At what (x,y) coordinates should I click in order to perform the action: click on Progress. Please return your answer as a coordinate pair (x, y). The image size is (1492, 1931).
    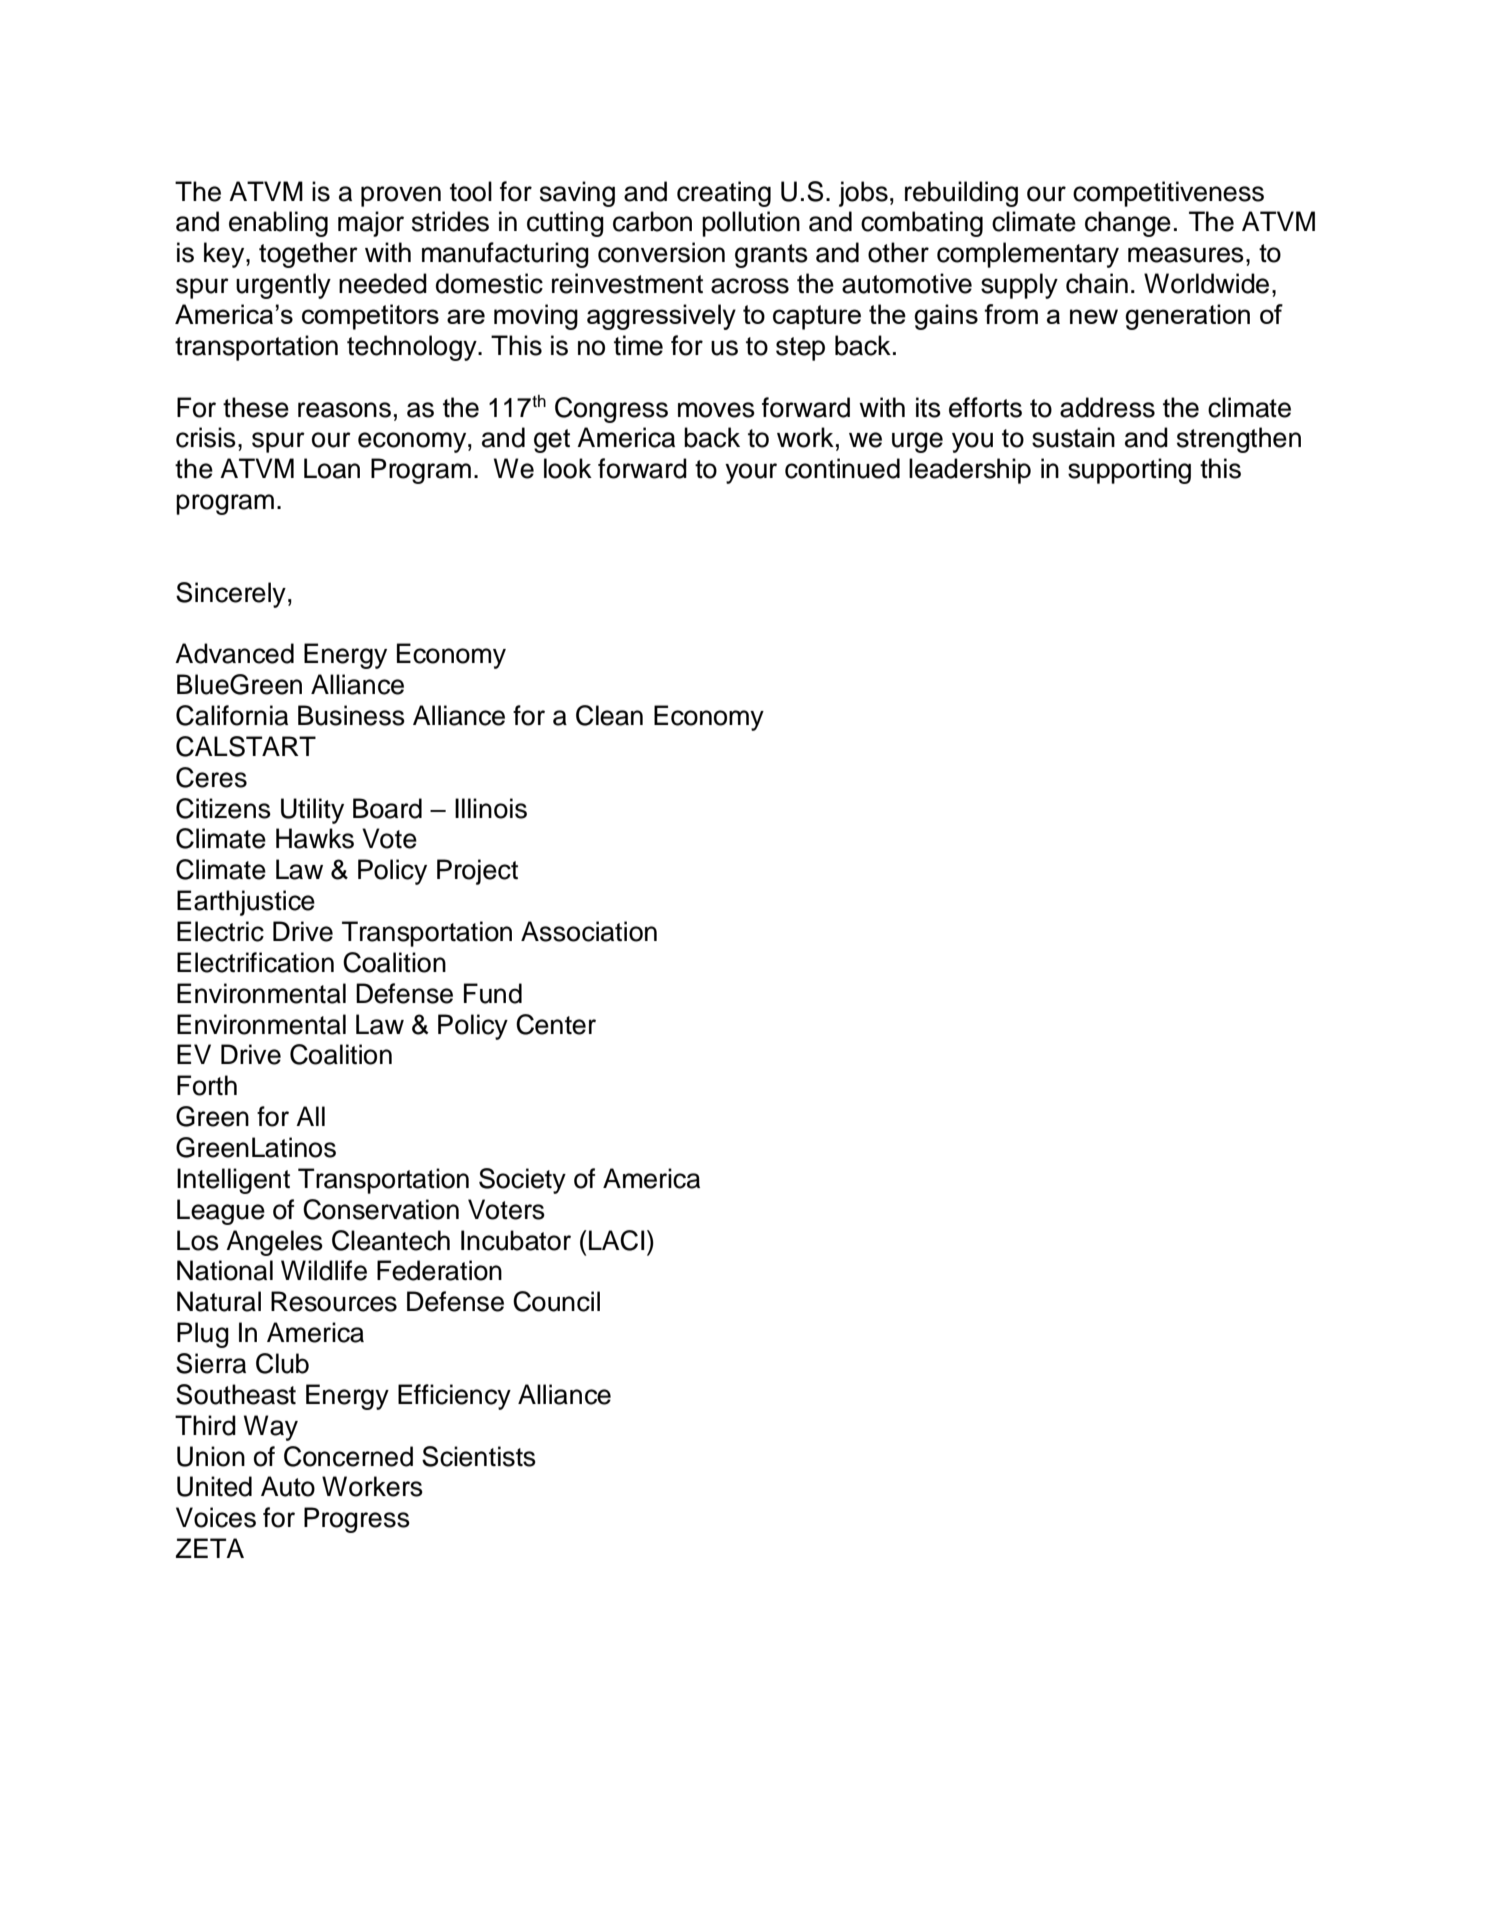
    Looking at the image, I should click on (357, 1520).
